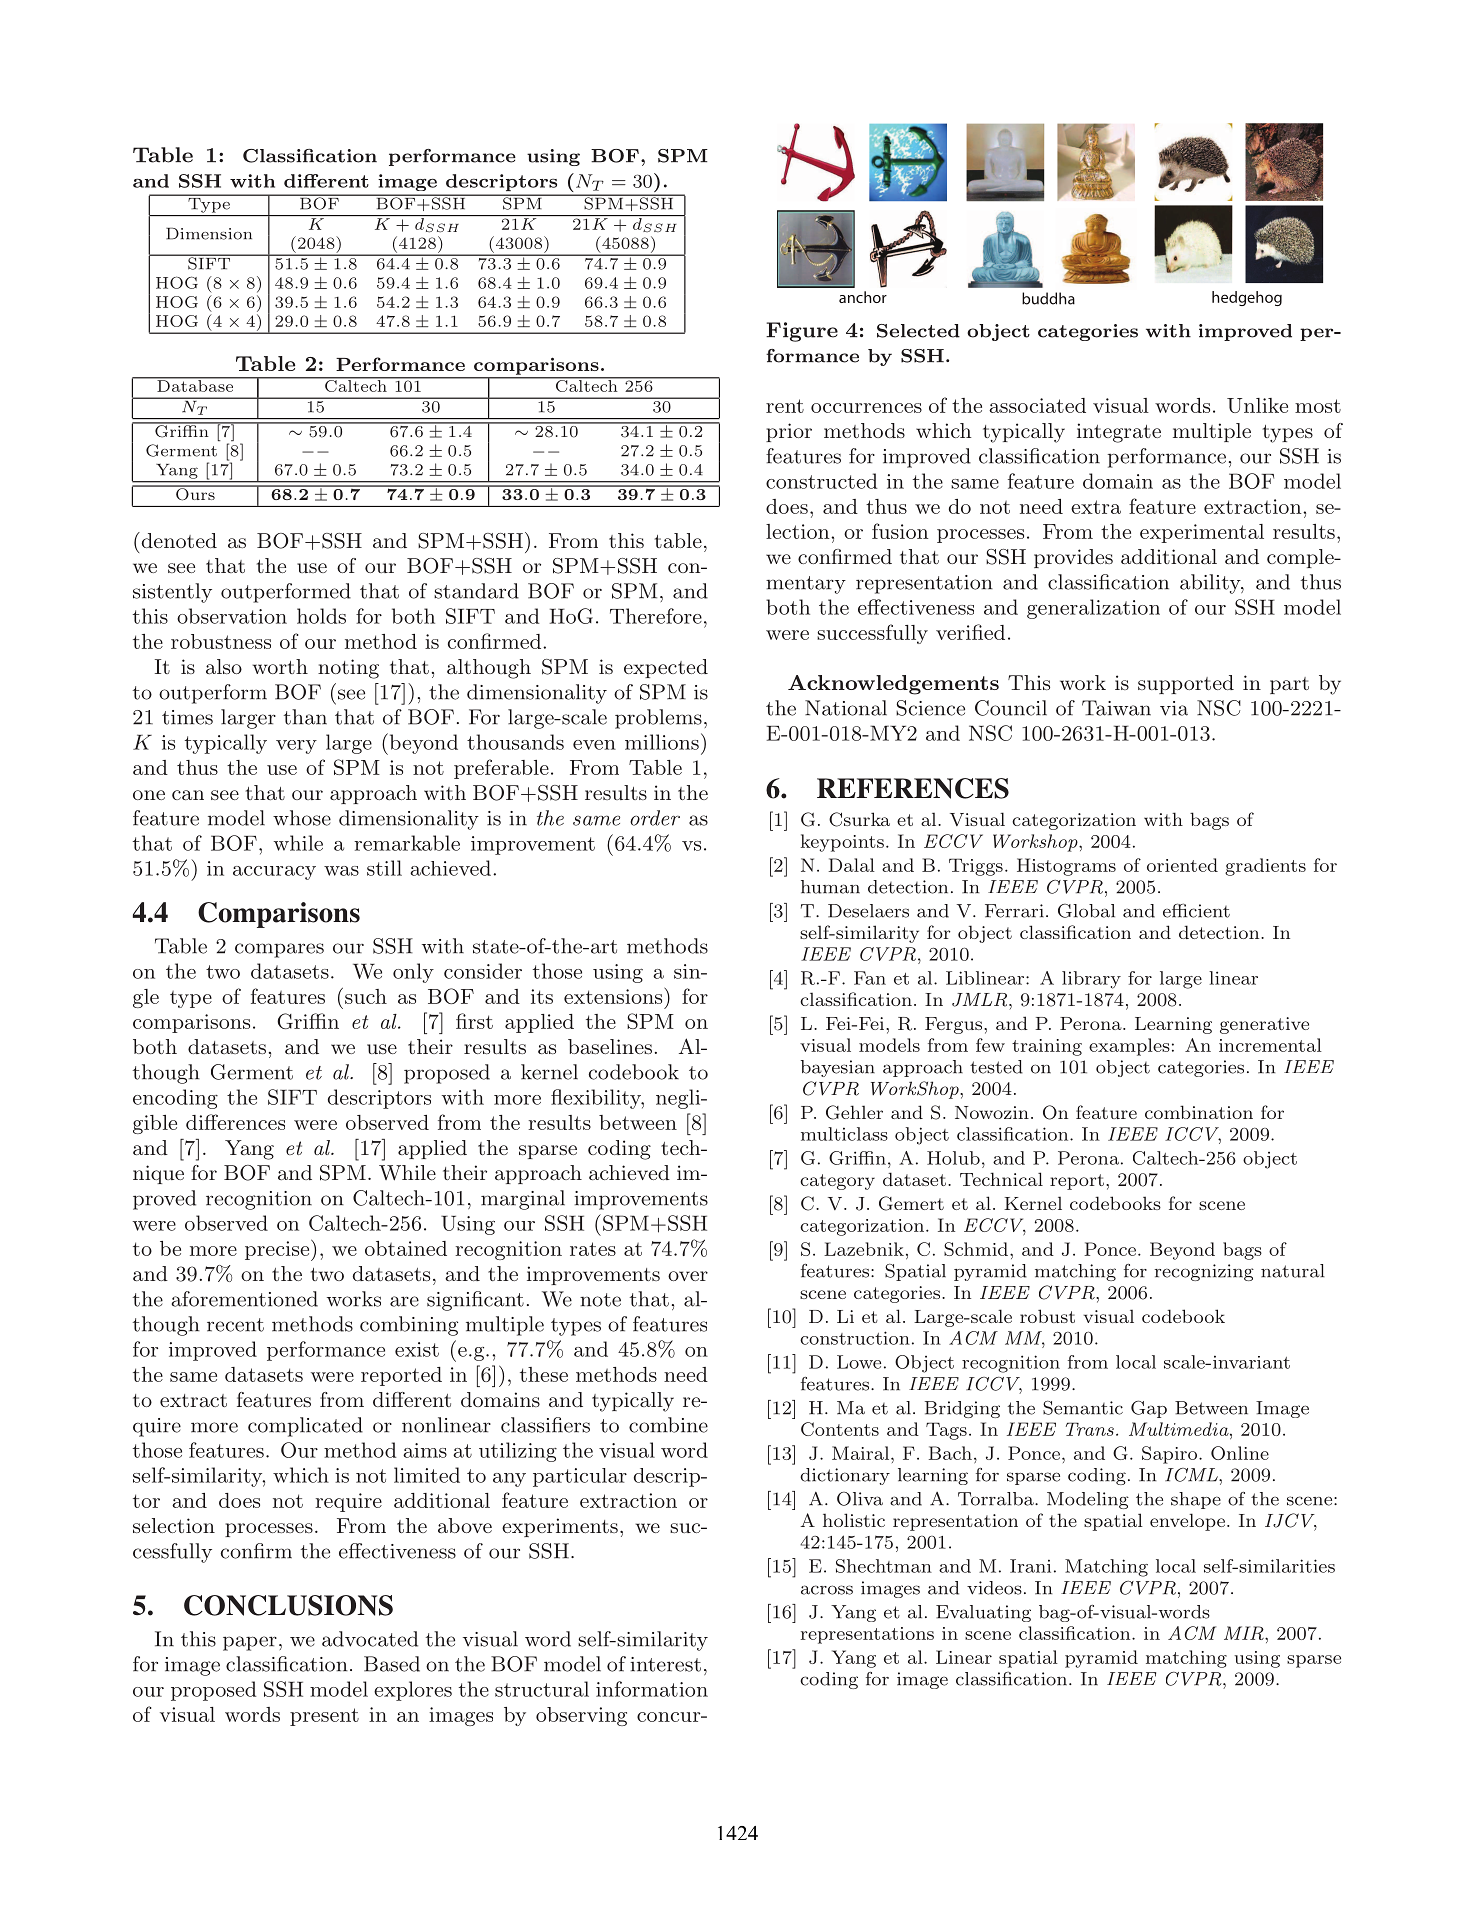  I want to click on such, so click(366, 996).
